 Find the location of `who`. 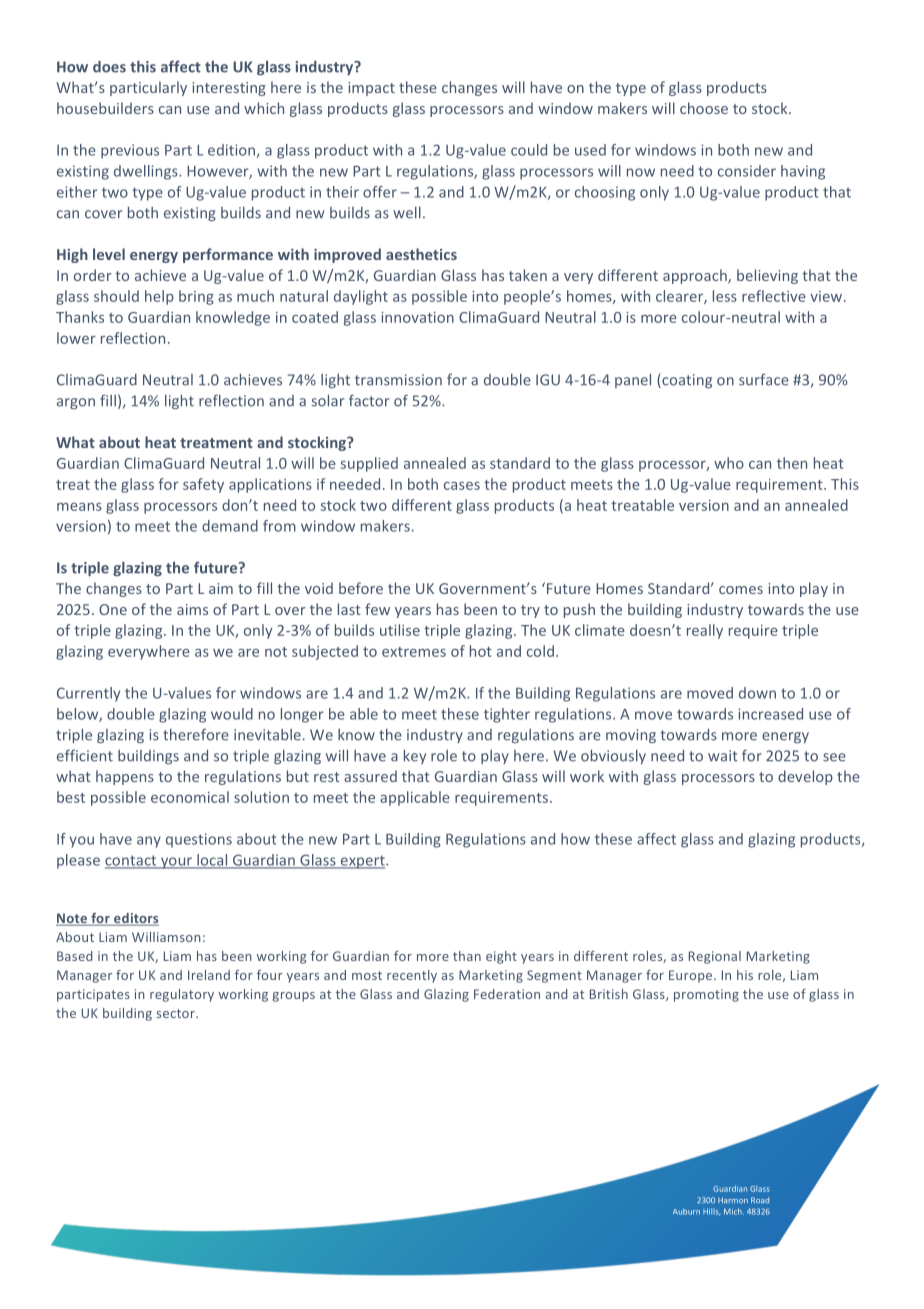

who is located at coordinates (729, 463).
